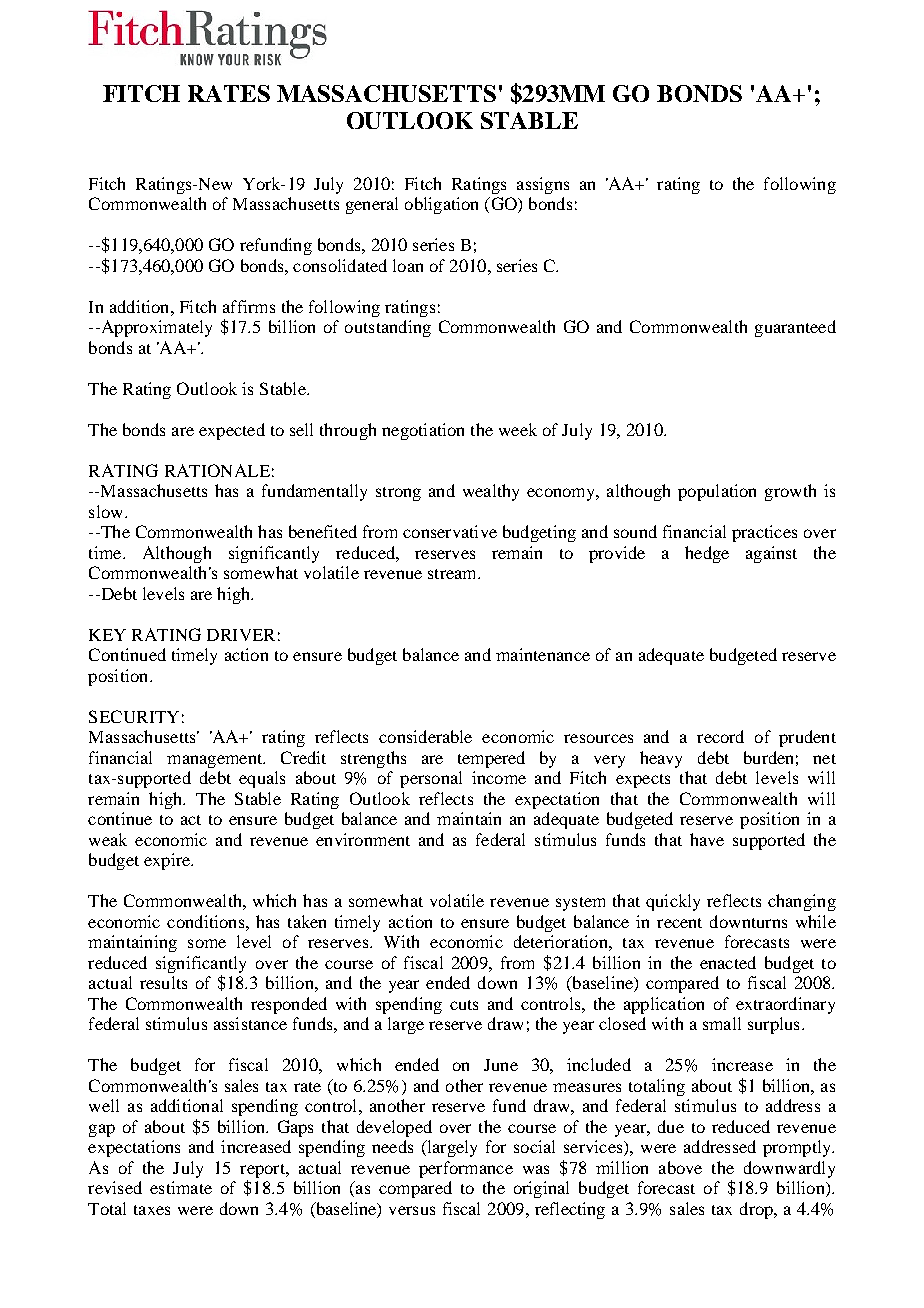 The image size is (924, 1308). What do you see at coordinates (217, 470) in the page?
I see `RATIONALE` at bounding box center [217, 470].
